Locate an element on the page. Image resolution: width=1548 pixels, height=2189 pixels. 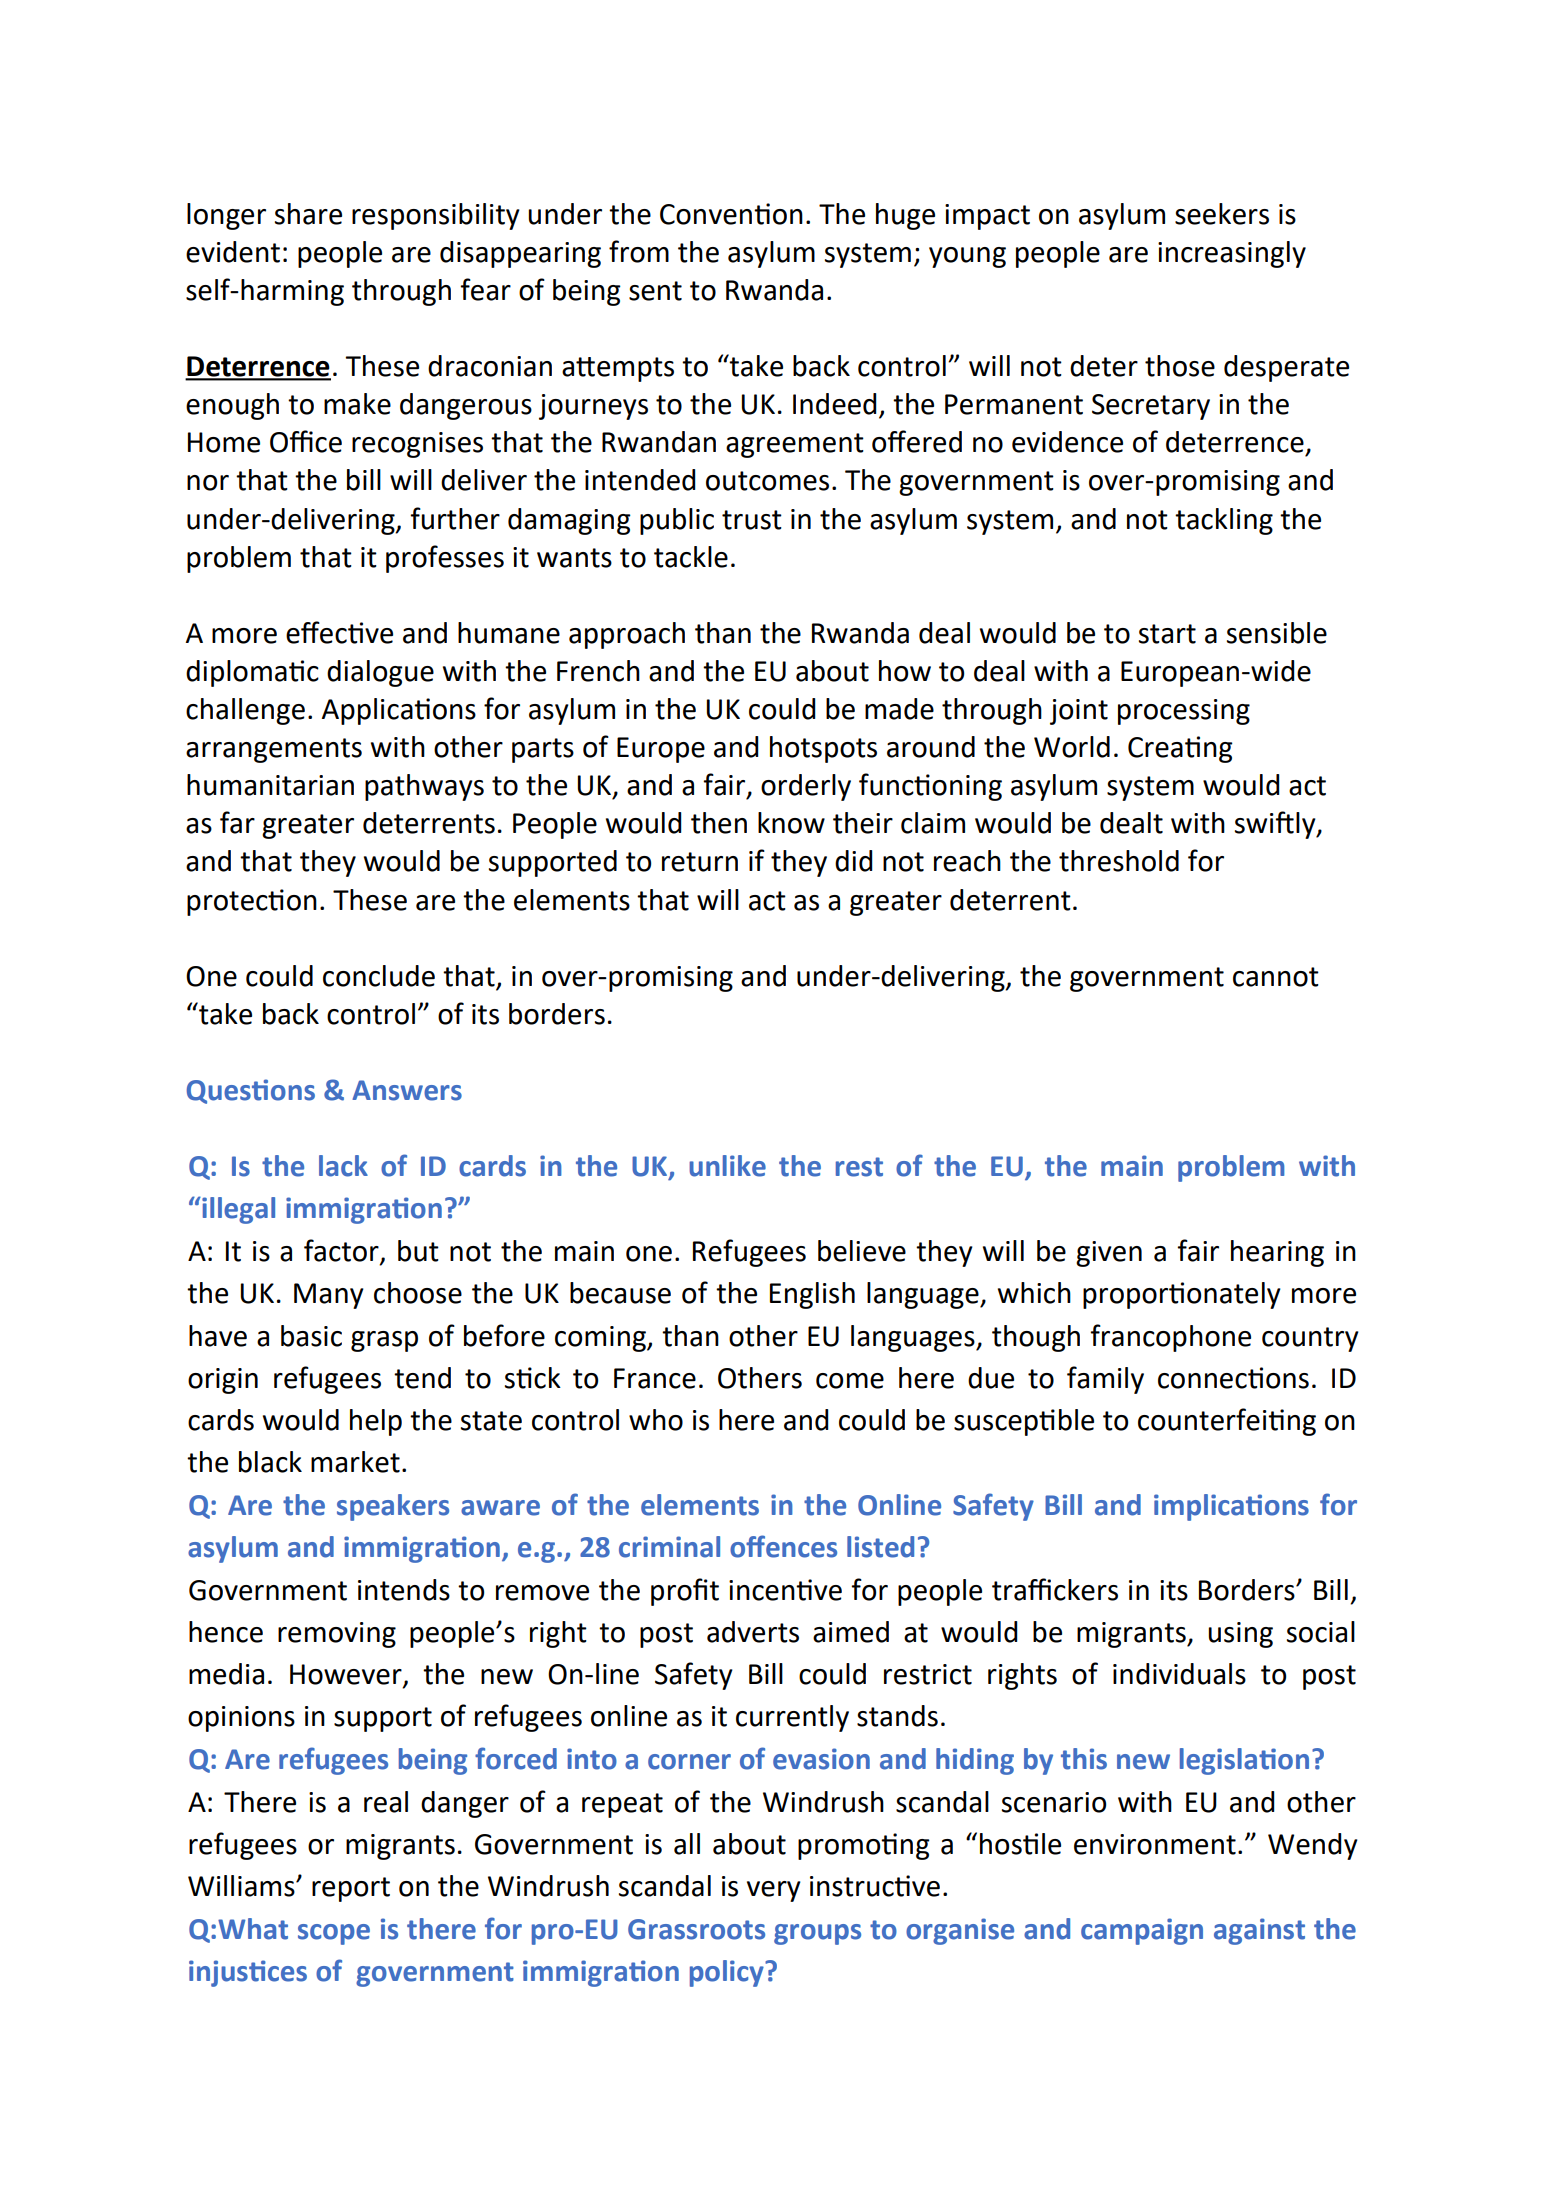
implications is located at coordinates (1231, 1507).
